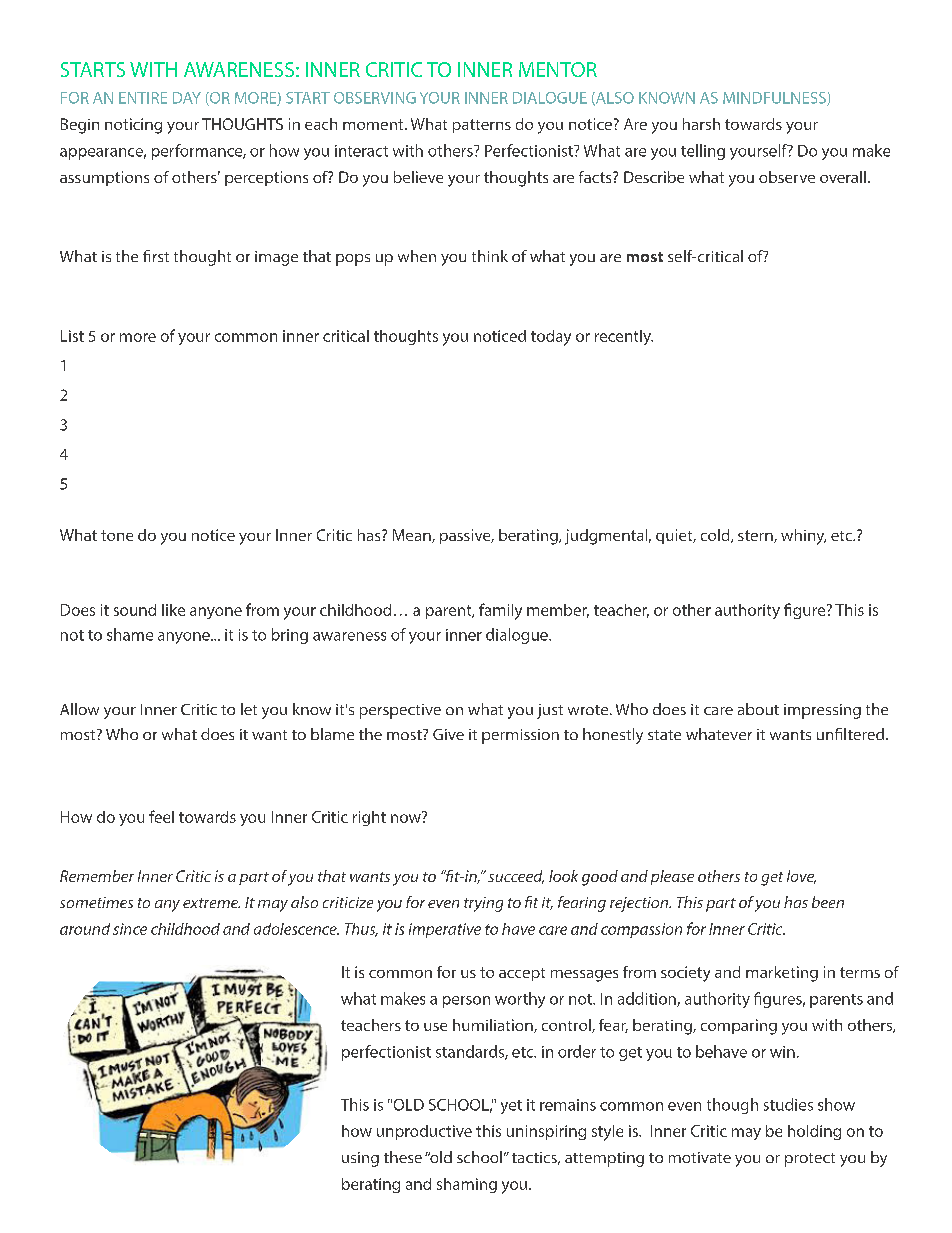  What do you see at coordinates (551, 338) in the document?
I see `today` at bounding box center [551, 338].
